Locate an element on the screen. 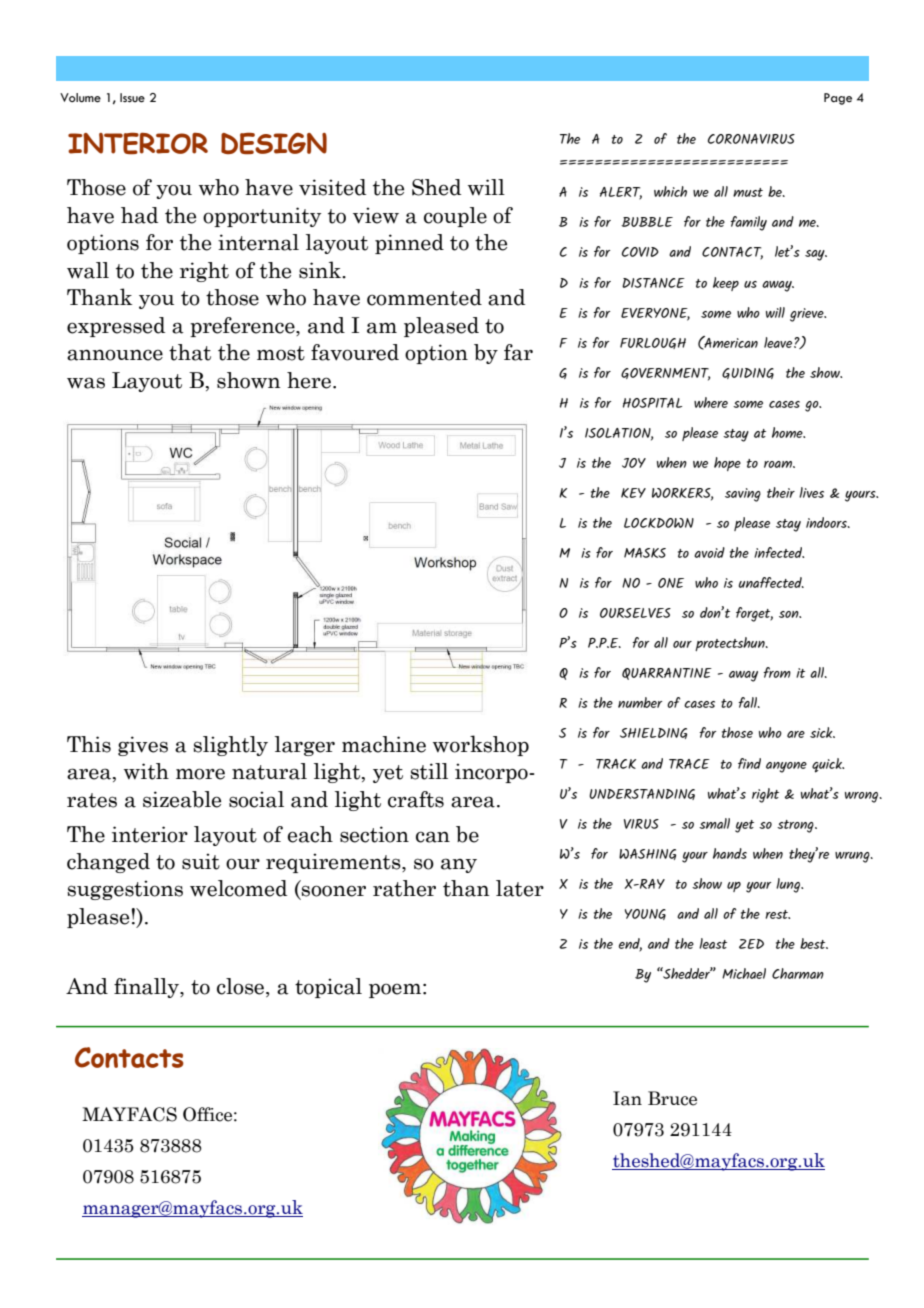 The width and height of the screenshot is (924, 1308). finally is located at coordinates (147, 988).
